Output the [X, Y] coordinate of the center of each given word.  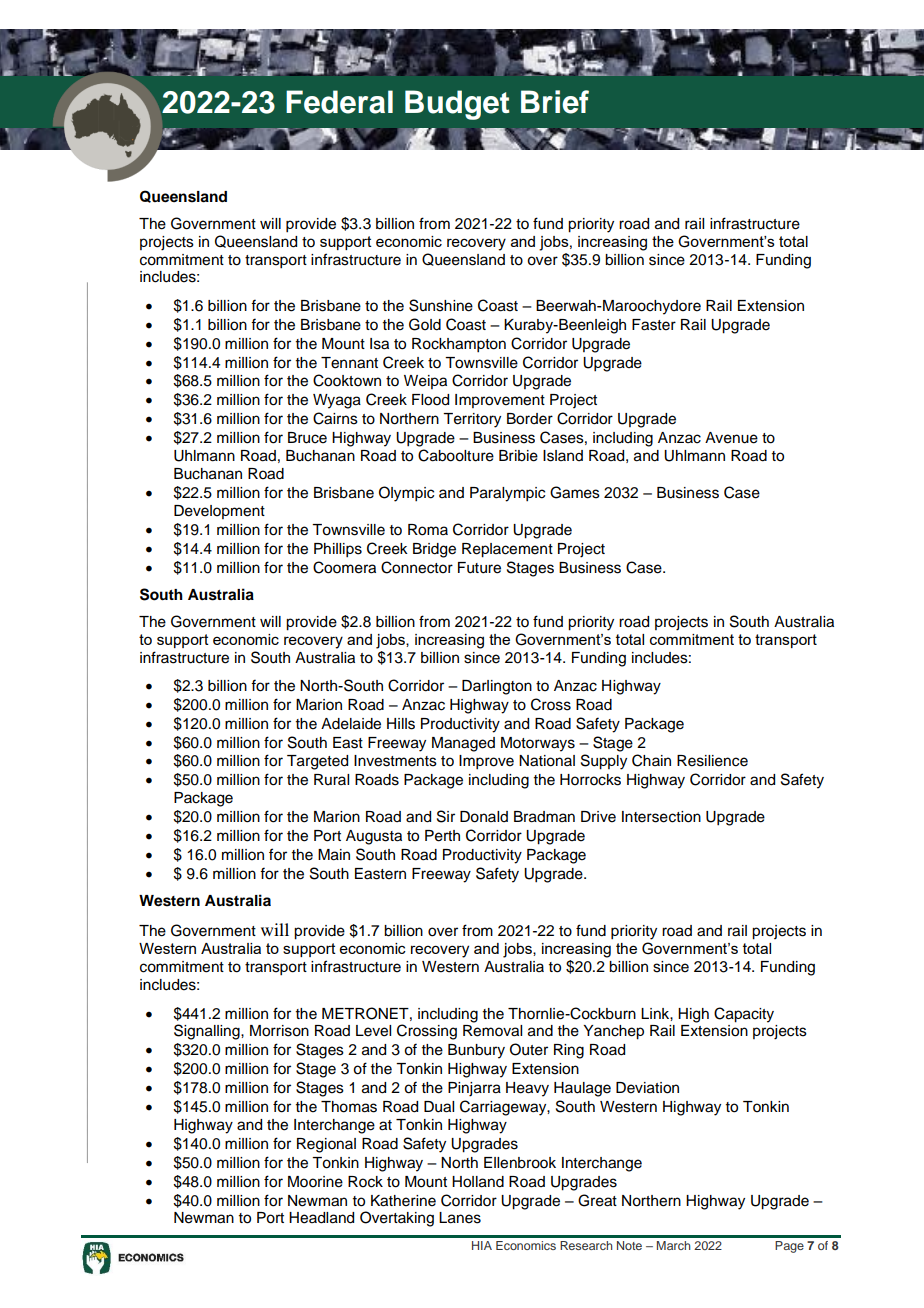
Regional [326, 1145]
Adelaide [351, 724]
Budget [457, 105]
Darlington [497, 687]
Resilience [712, 761]
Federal [339, 102]
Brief [555, 102]
